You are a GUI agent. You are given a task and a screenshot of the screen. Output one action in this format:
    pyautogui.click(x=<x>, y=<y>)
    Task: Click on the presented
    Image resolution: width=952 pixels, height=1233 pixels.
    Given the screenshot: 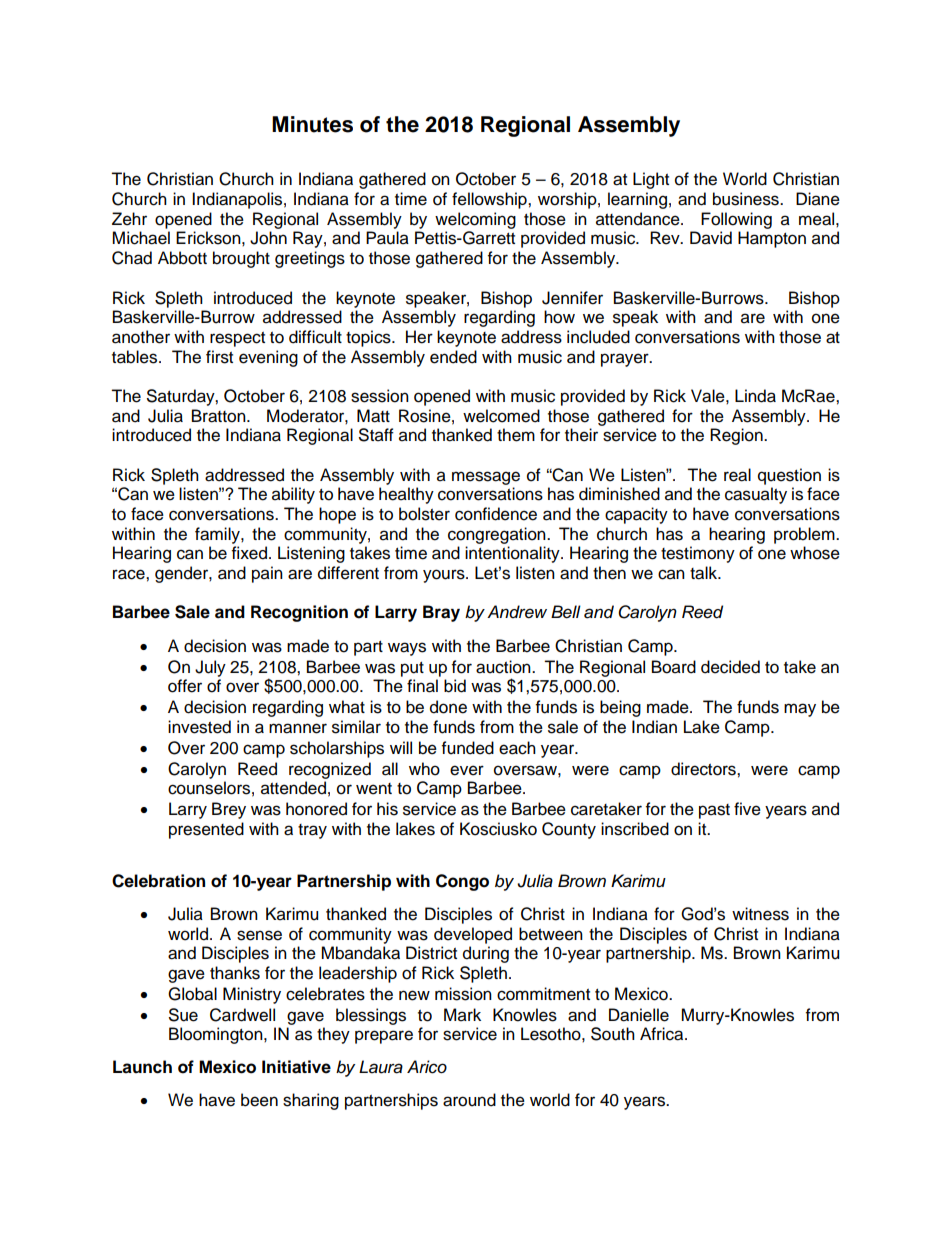 What is the action you would take?
    pyautogui.click(x=206, y=830)
